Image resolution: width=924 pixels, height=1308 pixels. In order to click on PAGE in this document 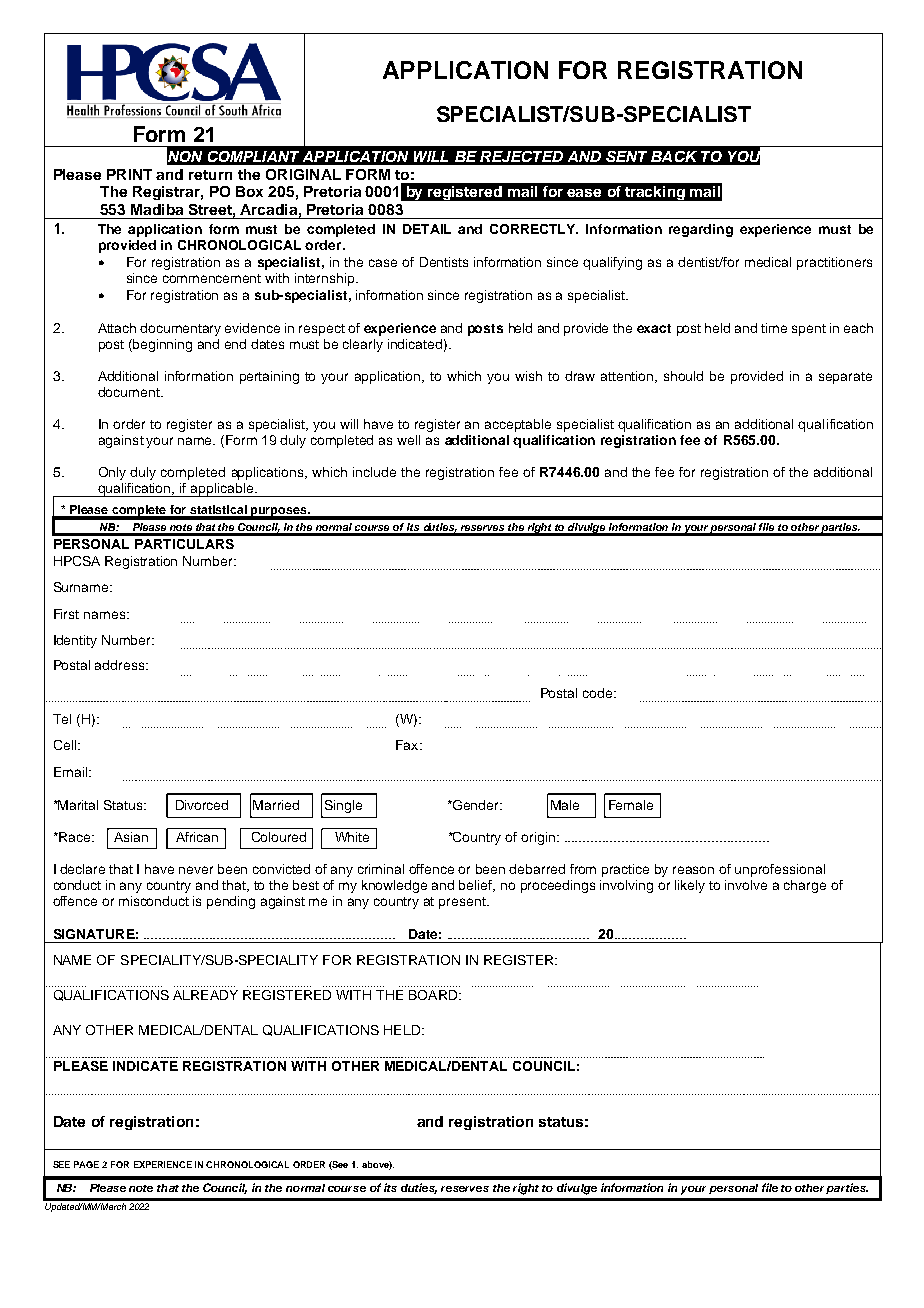, I will do `click(86, 1164)`.
